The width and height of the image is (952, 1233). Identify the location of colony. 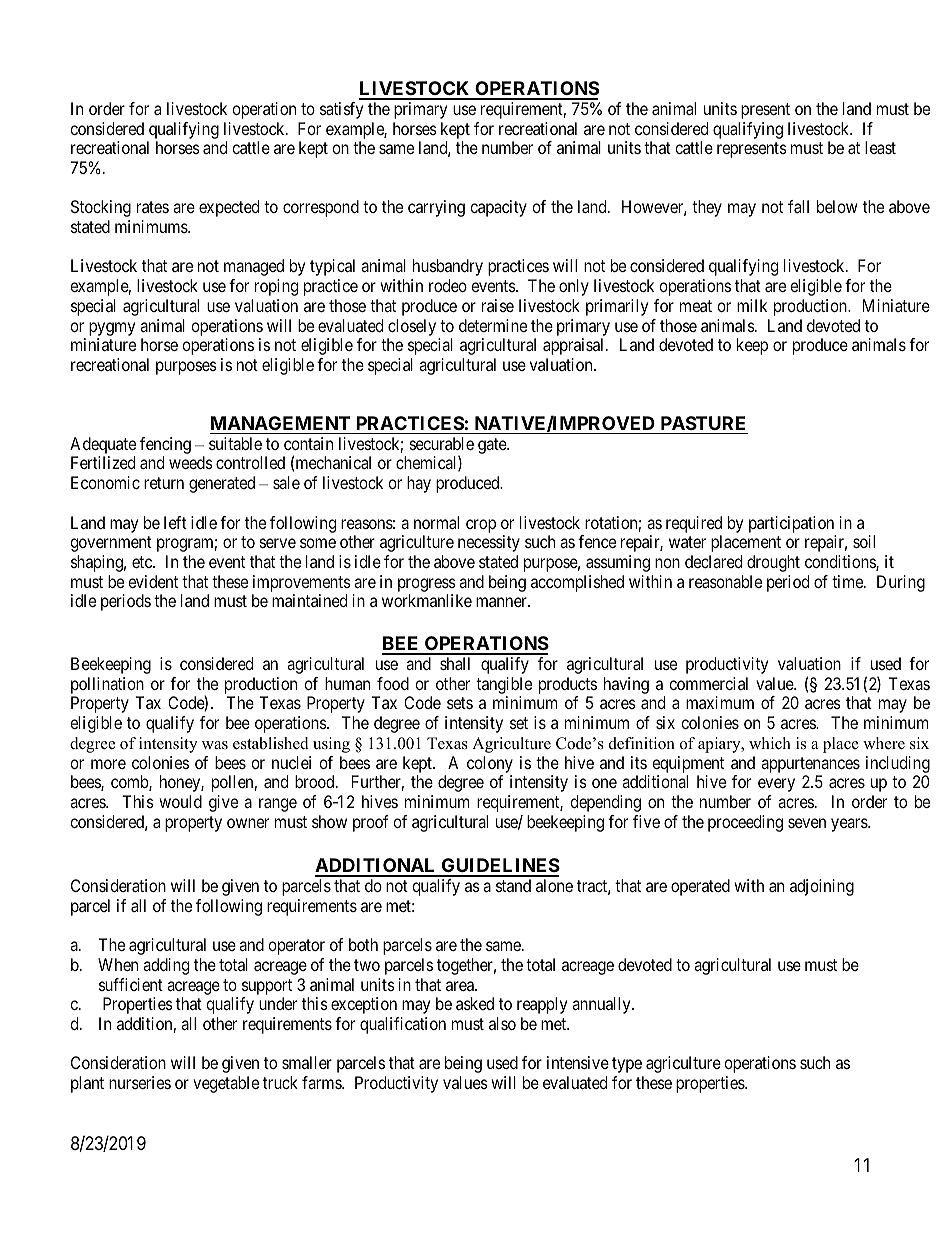
(490, 764).
